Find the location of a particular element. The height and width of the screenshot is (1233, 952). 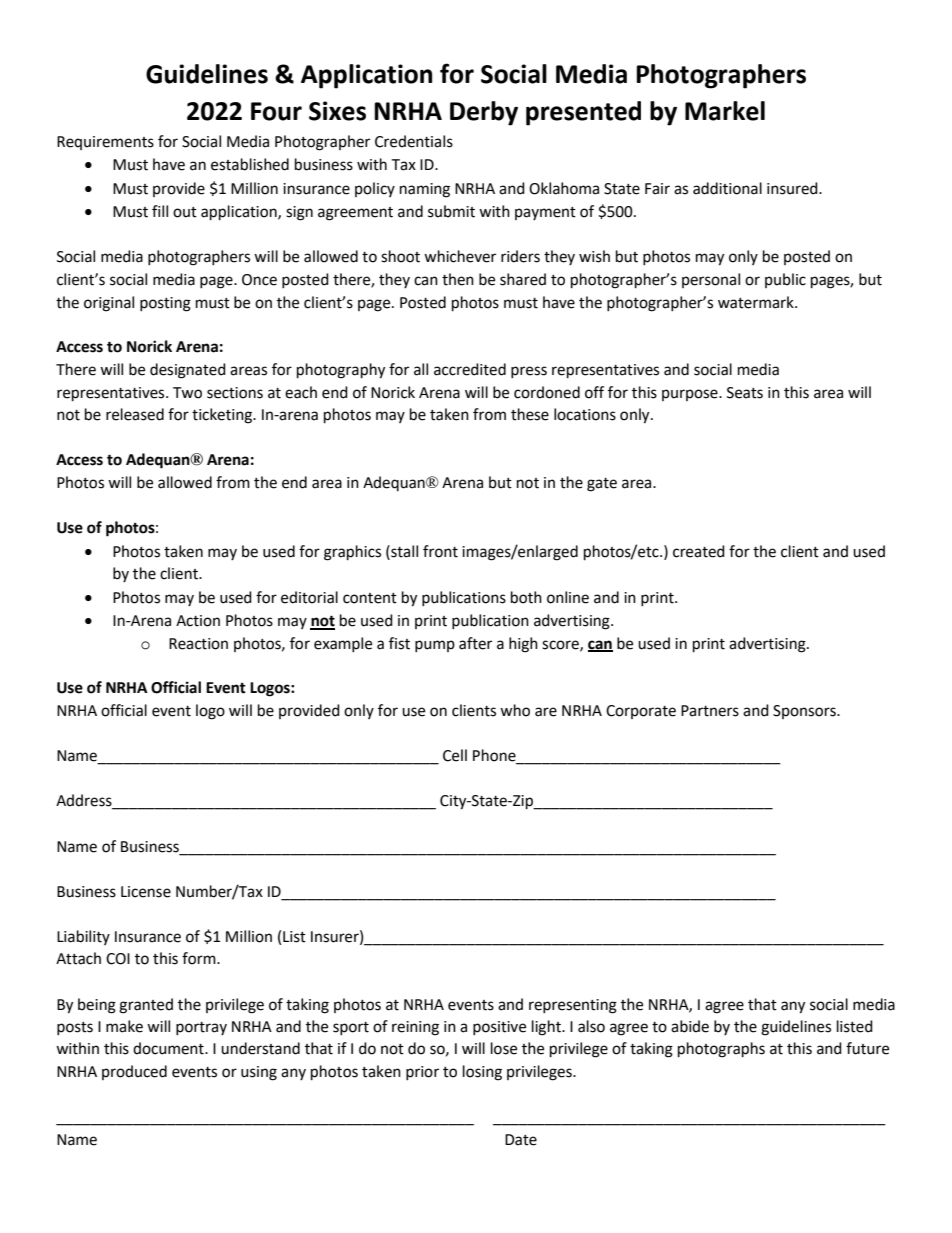

editorial is located at coordinates (309, 597).
